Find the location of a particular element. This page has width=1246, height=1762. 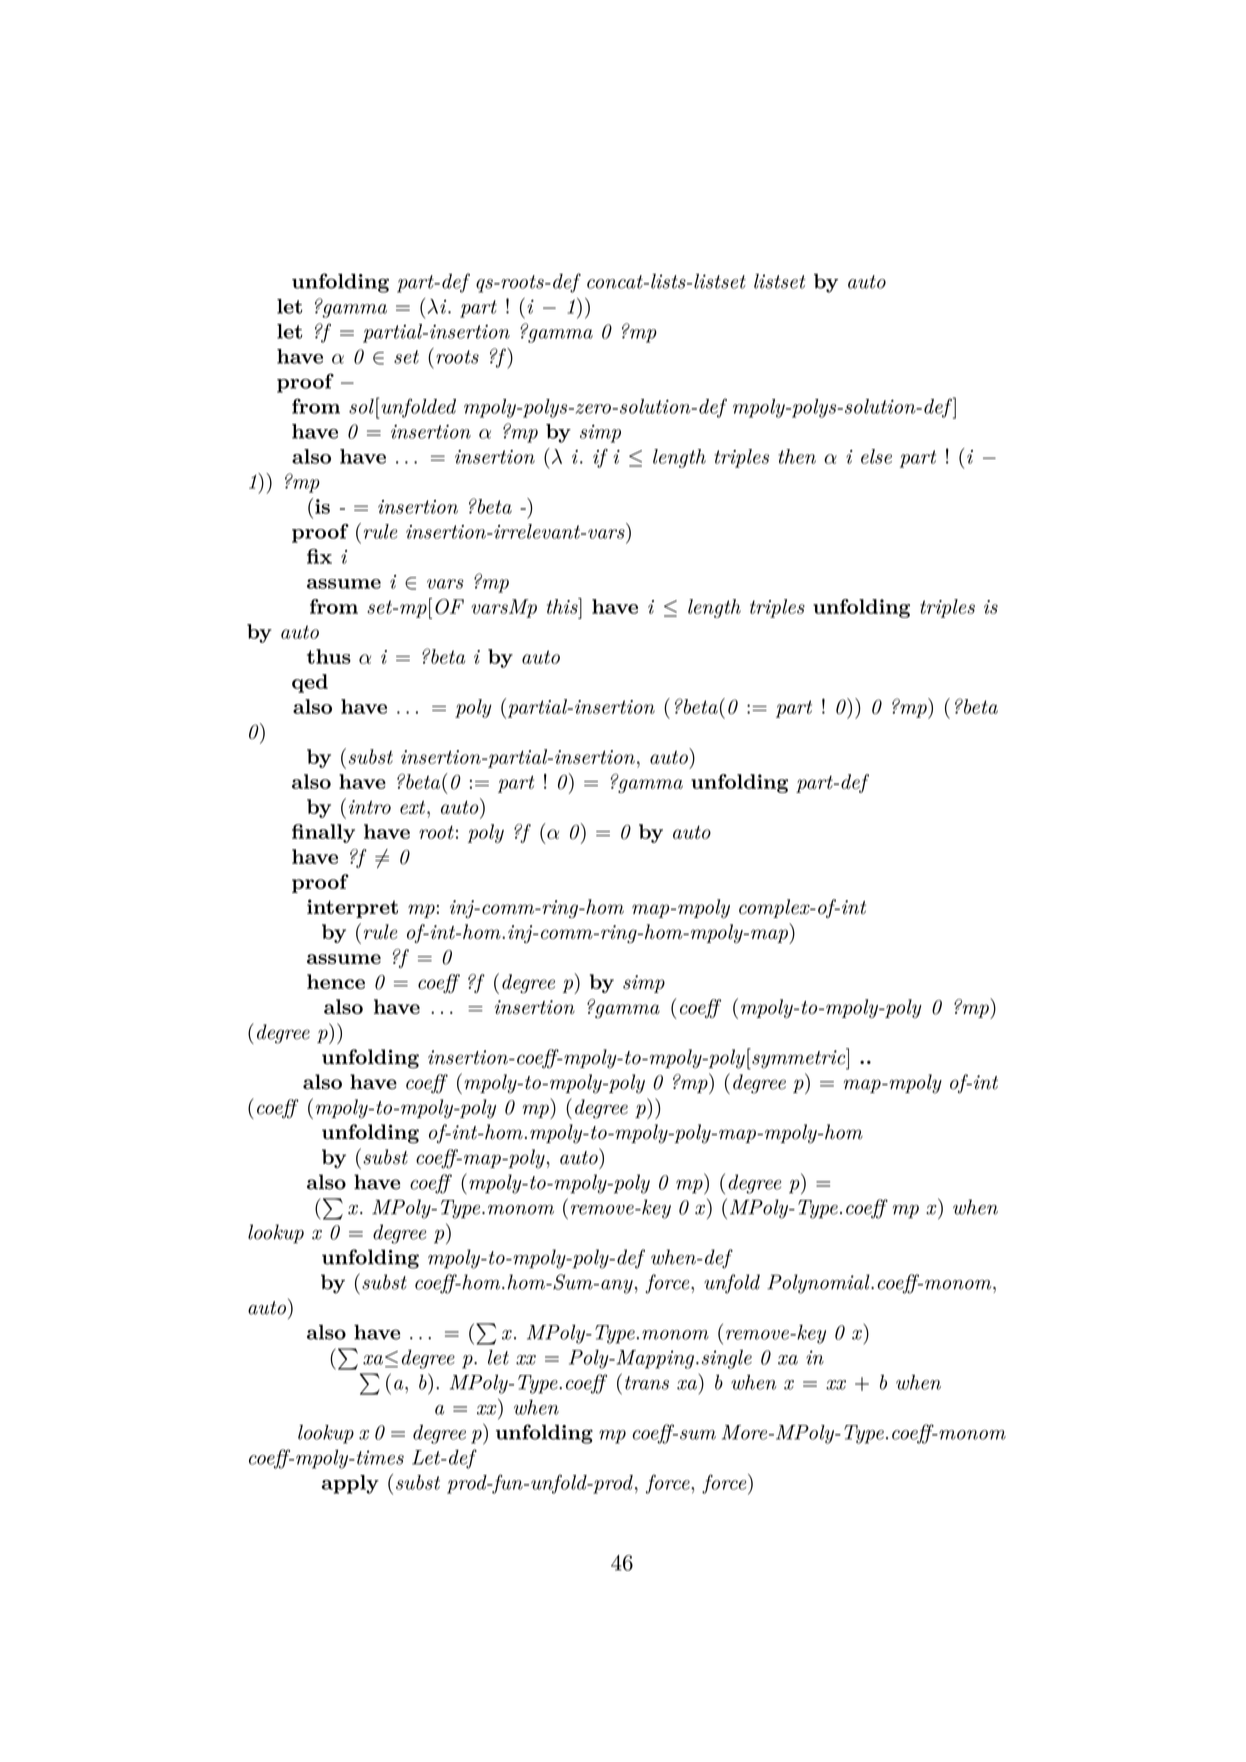

ext is located at coordinates (414, 807).
